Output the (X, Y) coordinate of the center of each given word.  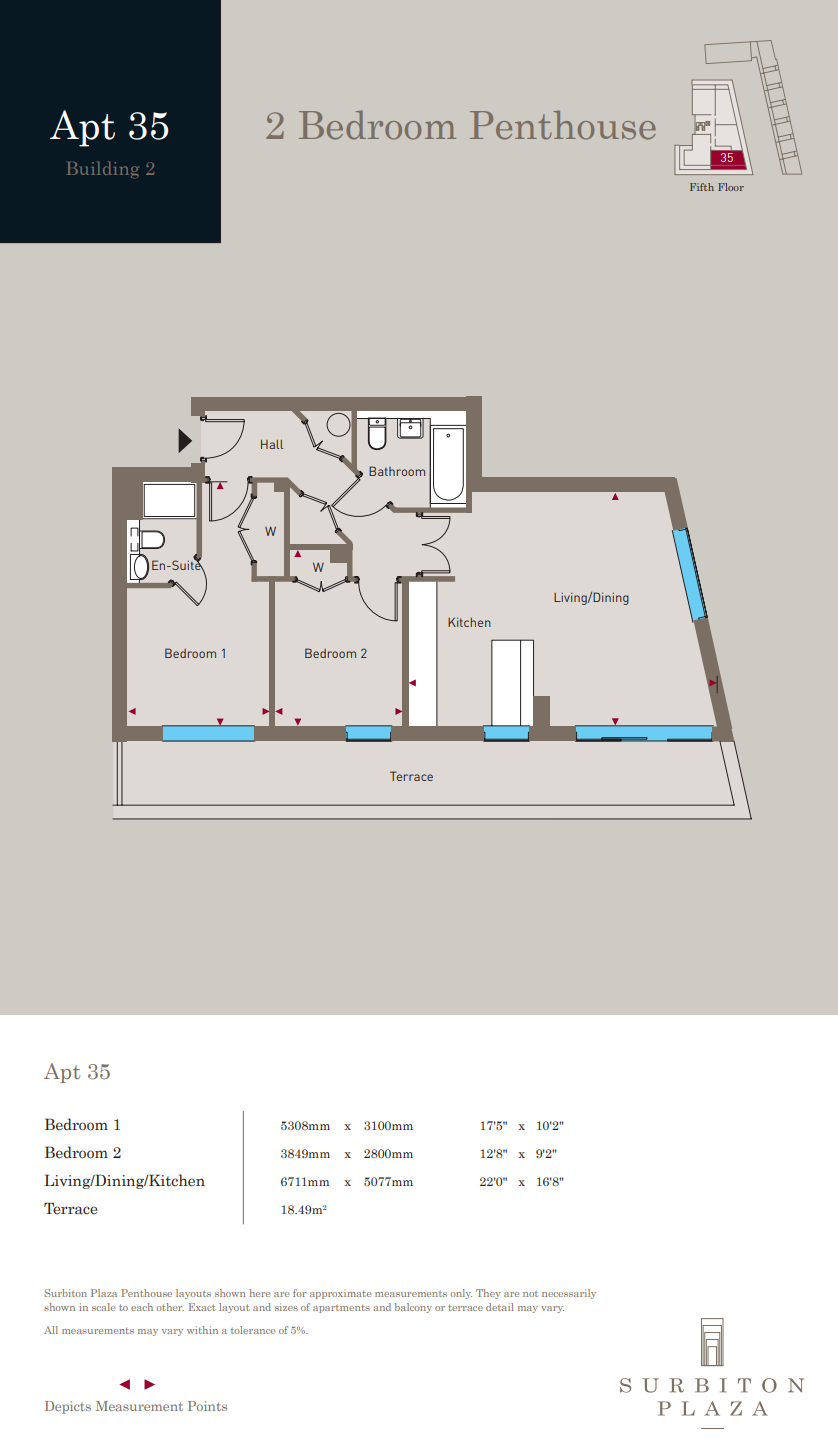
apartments (341, 1309)
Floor (731, 187)
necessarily (569, 1294)
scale (103, 1307)
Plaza (104, 1293)
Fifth (702, 187)
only (461, 1294)
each (142, 1307)
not (530, 1294)
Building (102, 169)
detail (500, 1307)
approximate (340, 1294)
